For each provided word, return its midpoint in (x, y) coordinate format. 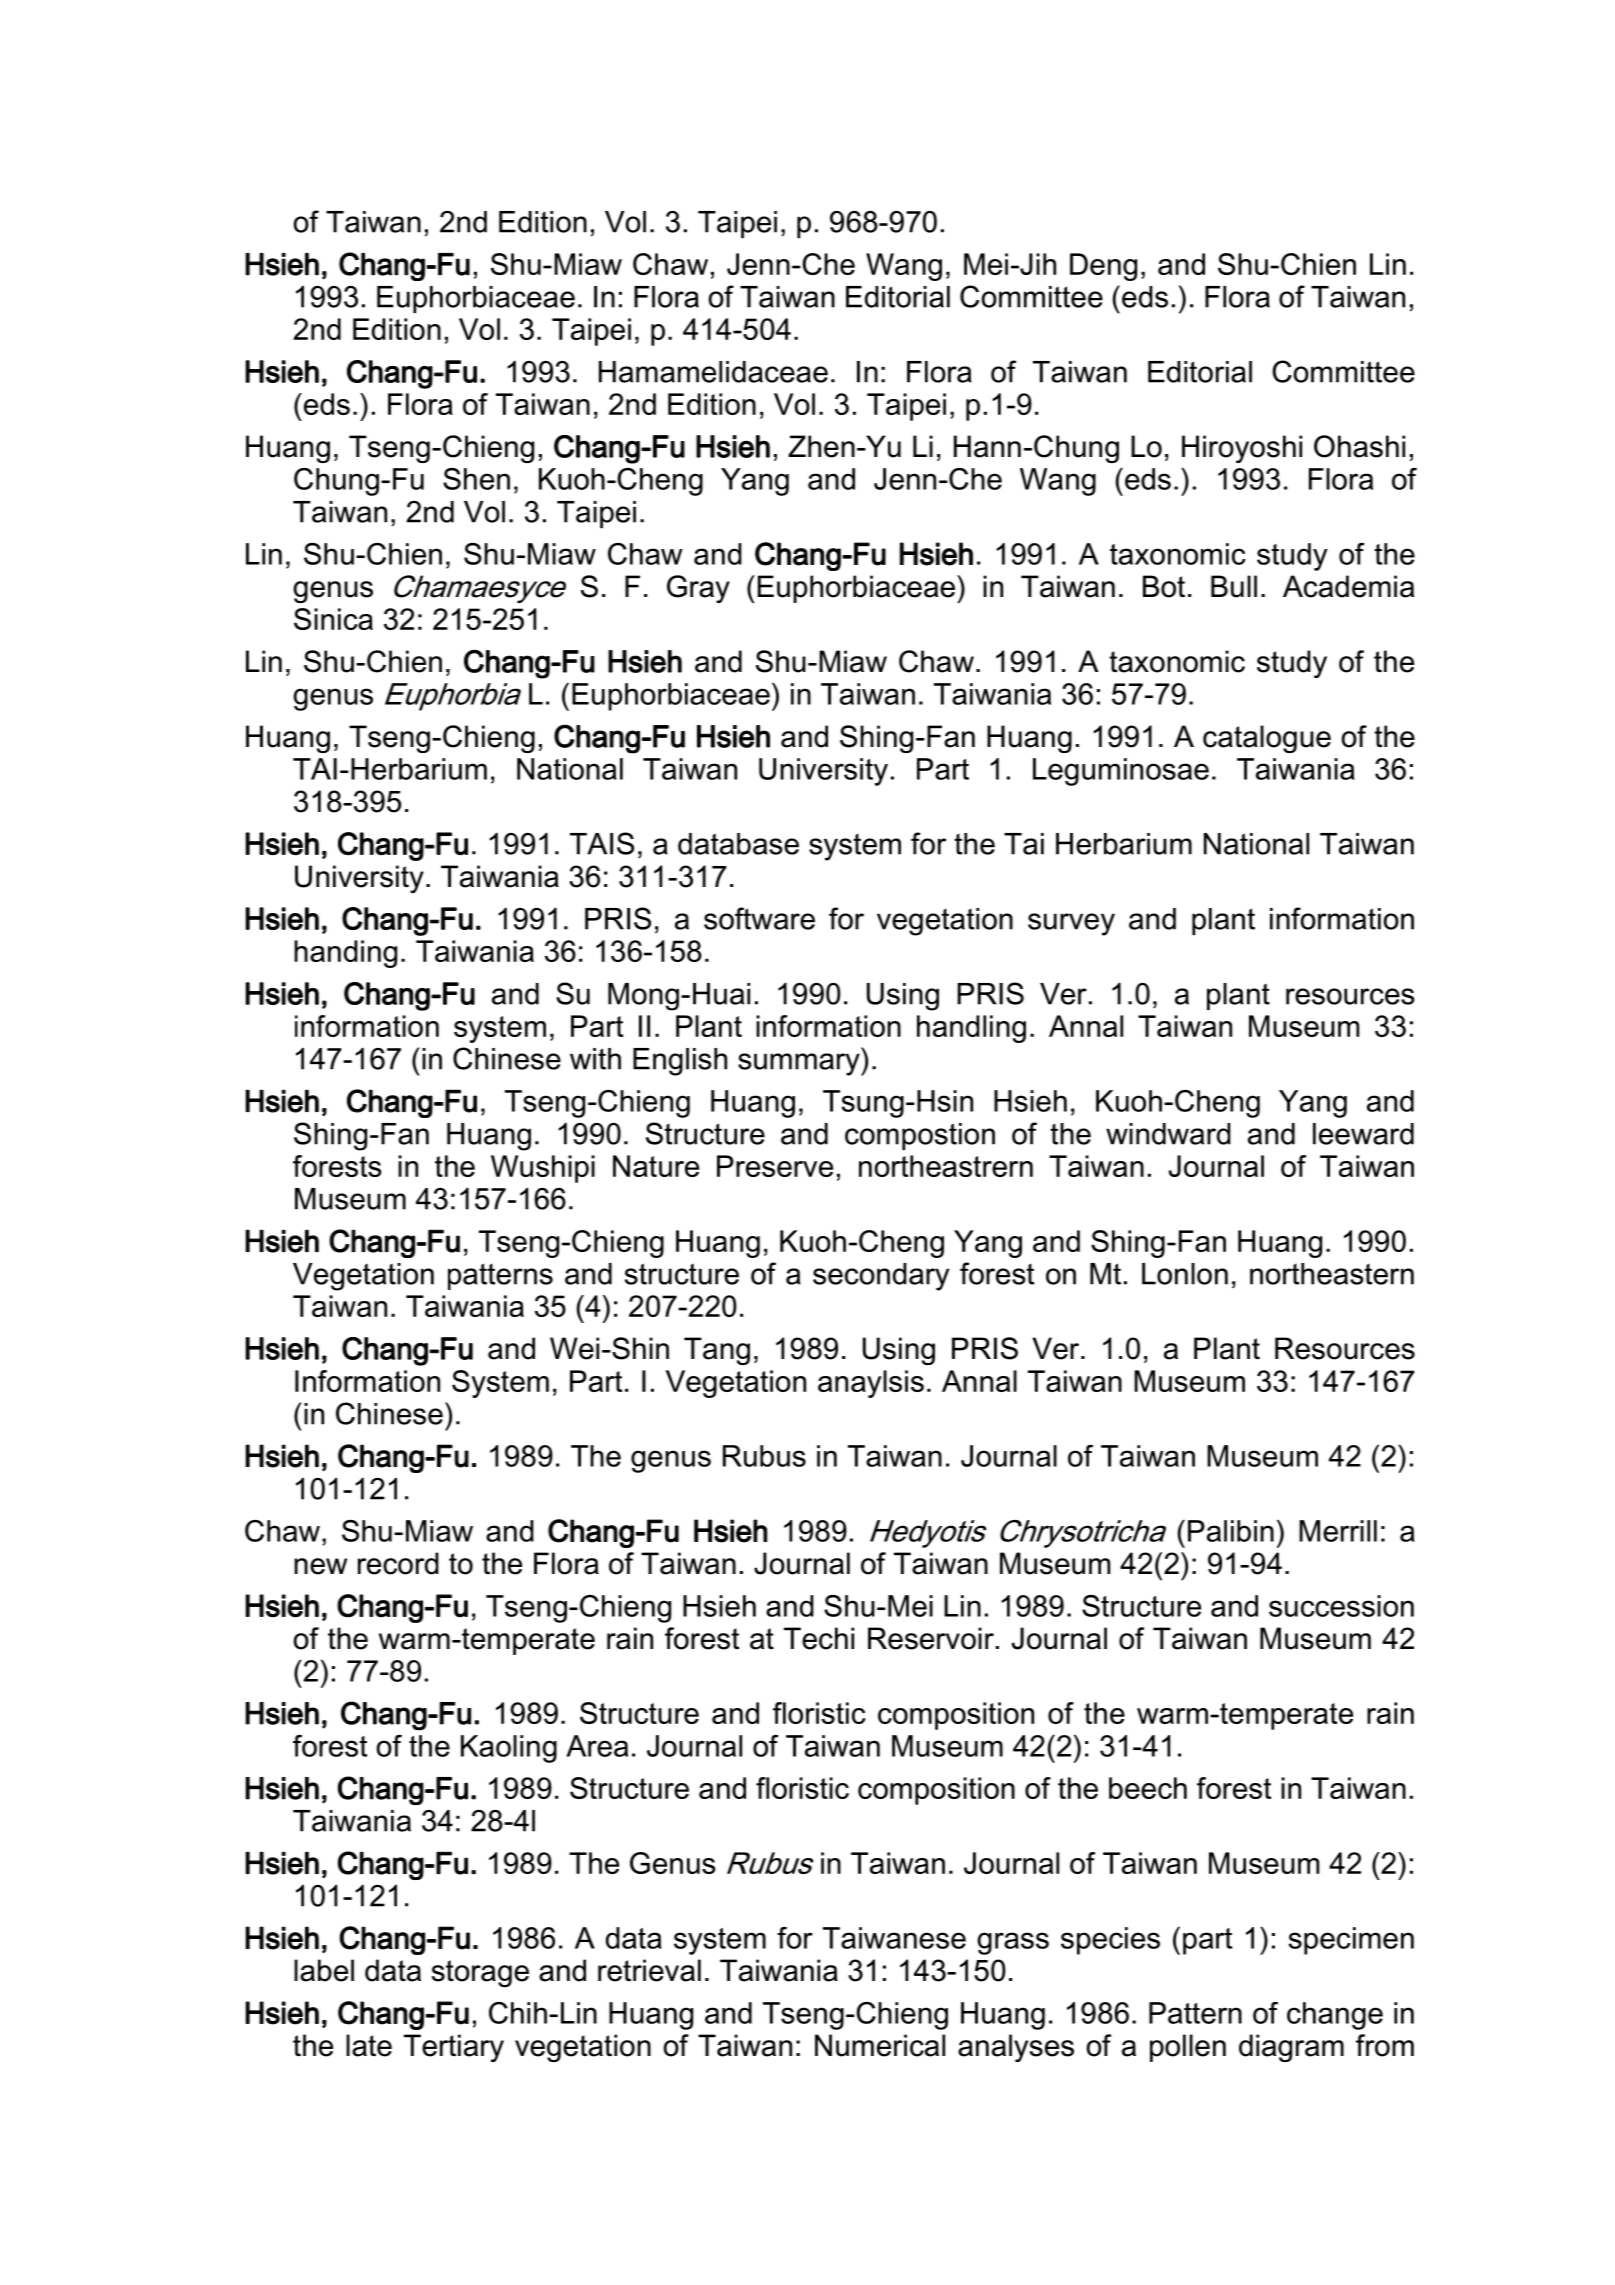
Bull (1234, 586)
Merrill (1338, 1531)
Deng (1103, 267)
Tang (717, 1351)
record (398, 1563)
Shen (476, 479)
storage (480, 1974)
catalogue (1267, 739)
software (759, 918)
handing (345, 954)
